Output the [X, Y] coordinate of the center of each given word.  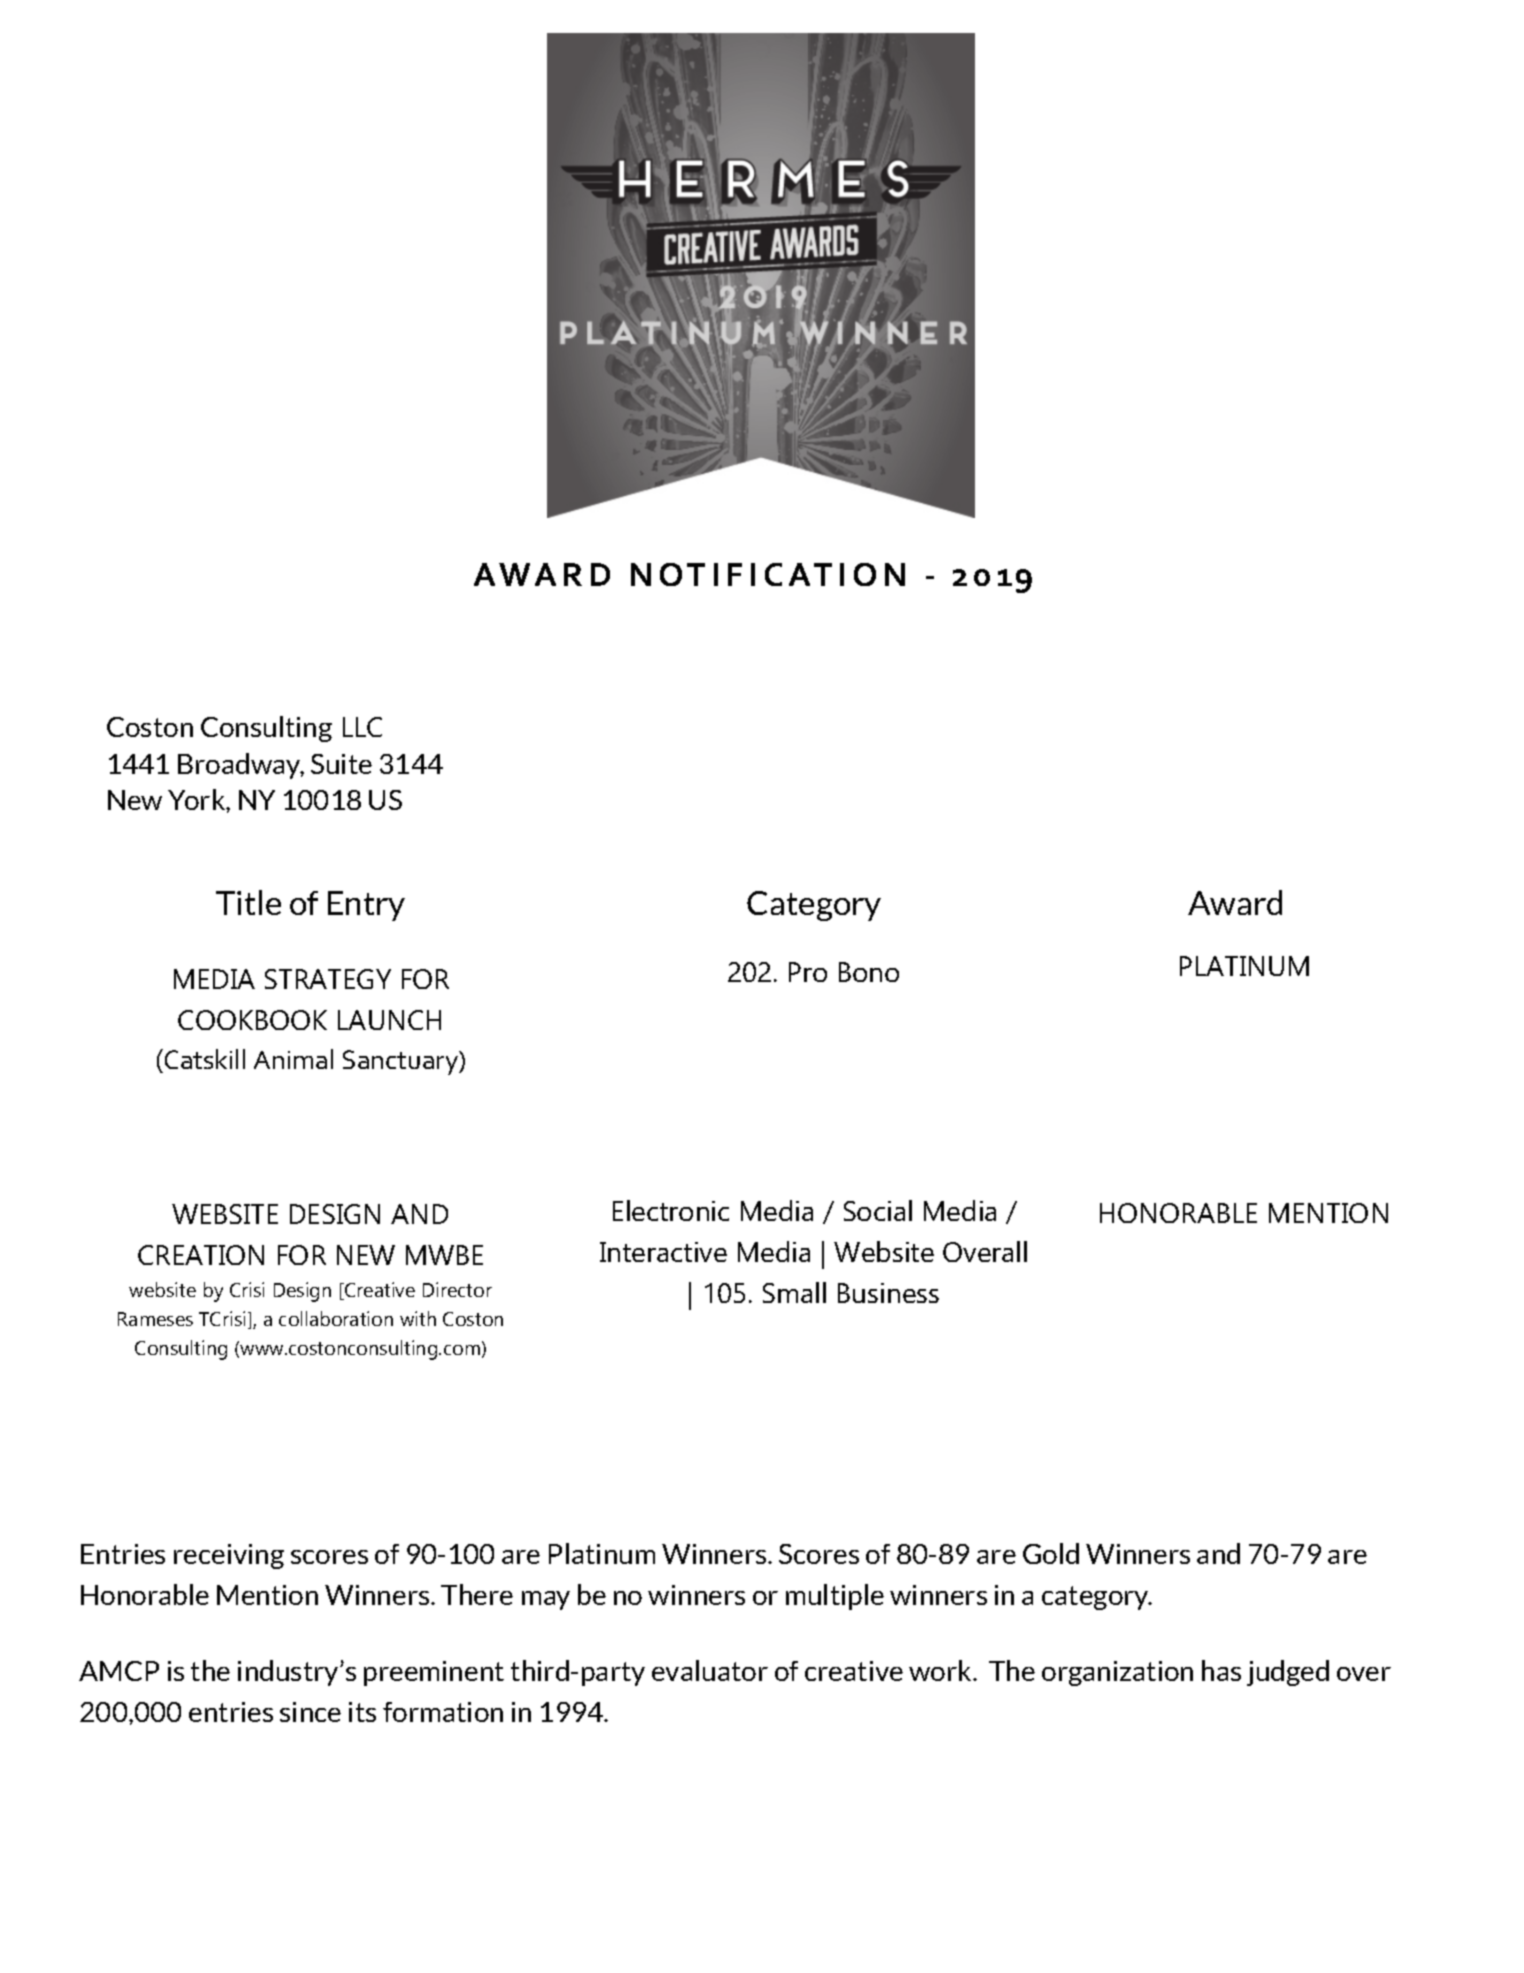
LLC [362, 727]
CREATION [201, 1255]
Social [878, 1210]
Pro [808, 972]
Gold [1051, 1553]
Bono [869, 972]
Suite [341, 764]
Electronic [671, 1210]
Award [1235, 902]
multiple [835, 1597]
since [310, 1712]
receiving [229, 1556]
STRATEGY [328, 979]
